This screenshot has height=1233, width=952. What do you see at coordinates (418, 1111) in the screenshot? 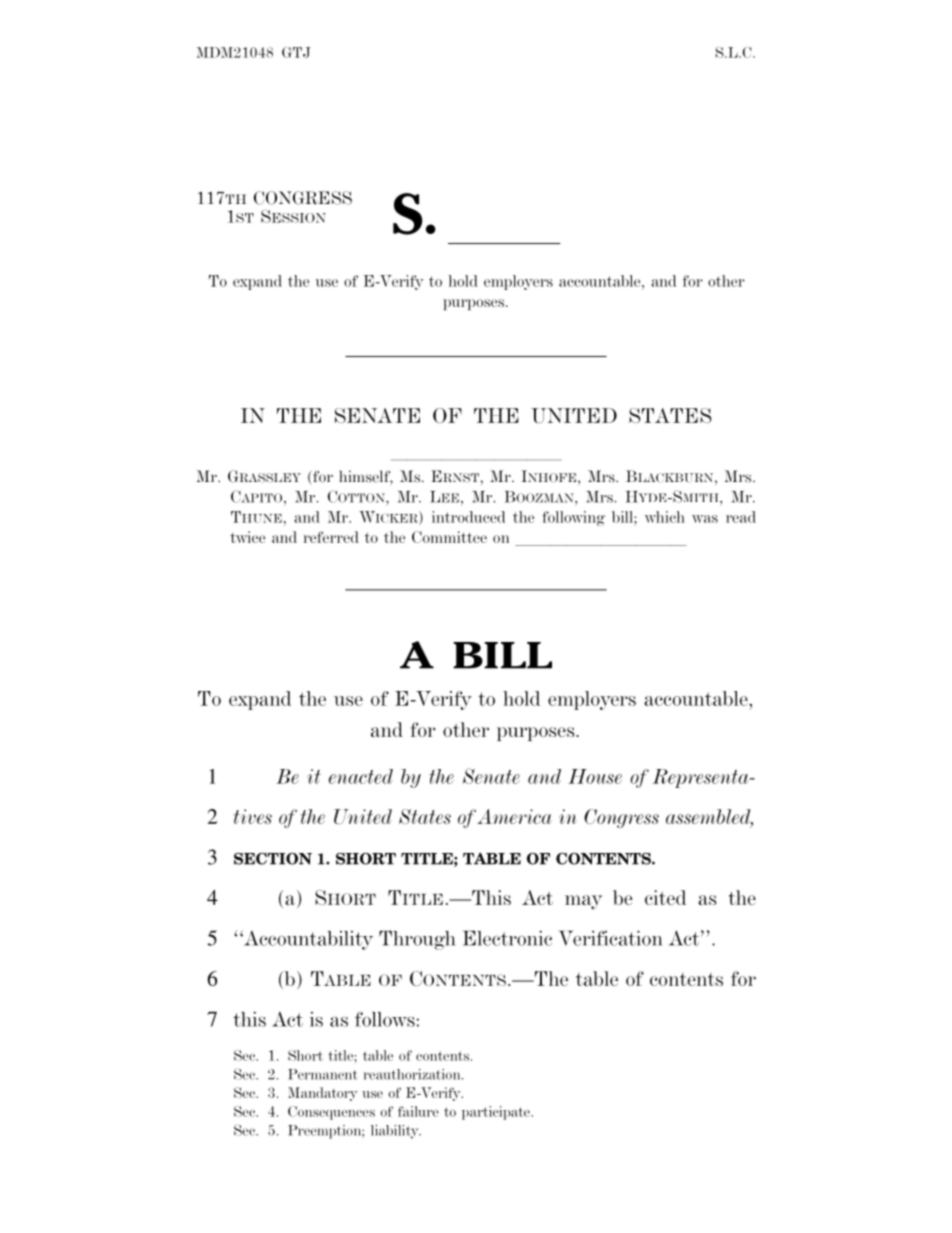
I see `failure` at bounding box center [418, 1111].
